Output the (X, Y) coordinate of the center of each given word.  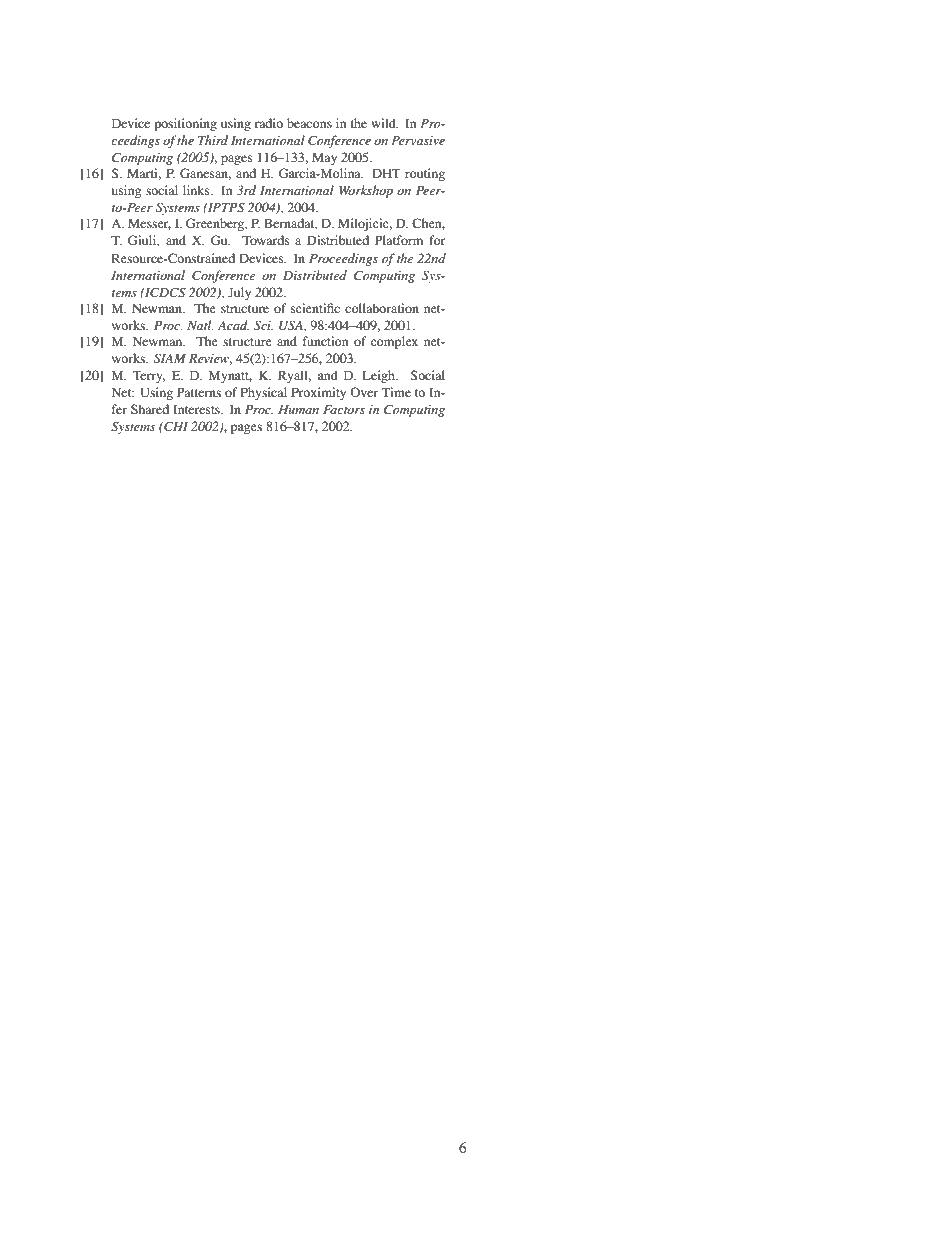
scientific (315, 308)
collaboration (382, 308)
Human (298, 409)
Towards (266, 240)
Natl (200, 325)
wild (384, 123)
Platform (399, 240)
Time (396, 392)
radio (269, 123)
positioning (185, 124)
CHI (175, 426)
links (197, 190)
